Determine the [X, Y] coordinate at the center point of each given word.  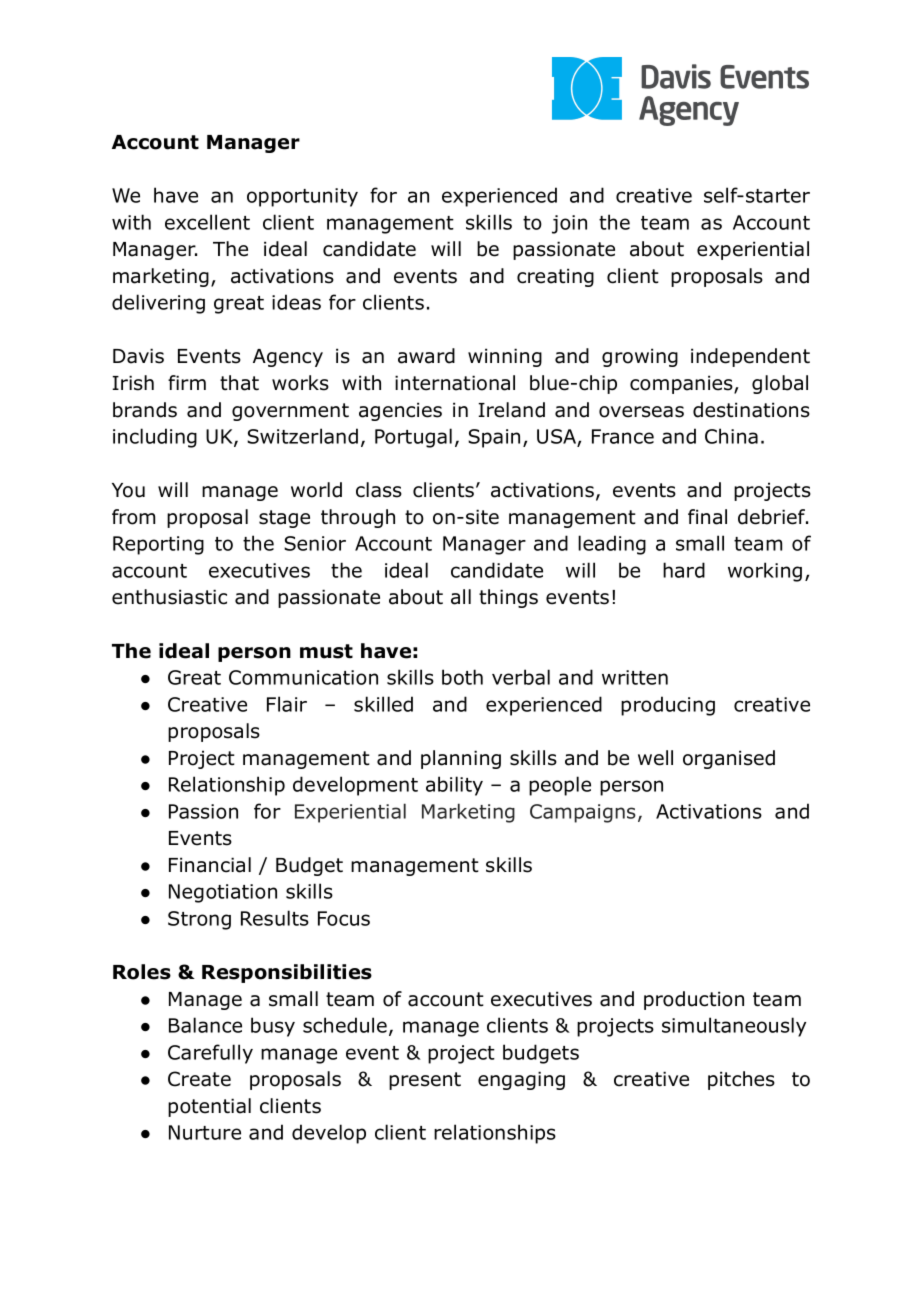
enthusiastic [169, 597]
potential [209, 1107]
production [694, 1000]
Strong [199, 920]
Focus [344, 918]
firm [187, 382]
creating [555, 277]
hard [684, 570]
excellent [207, 222]
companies [682, 384]
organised [729, 759]
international [455, 383]
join [569, 224]
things [508, 598]
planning [461, 759]
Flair [287, 704]
